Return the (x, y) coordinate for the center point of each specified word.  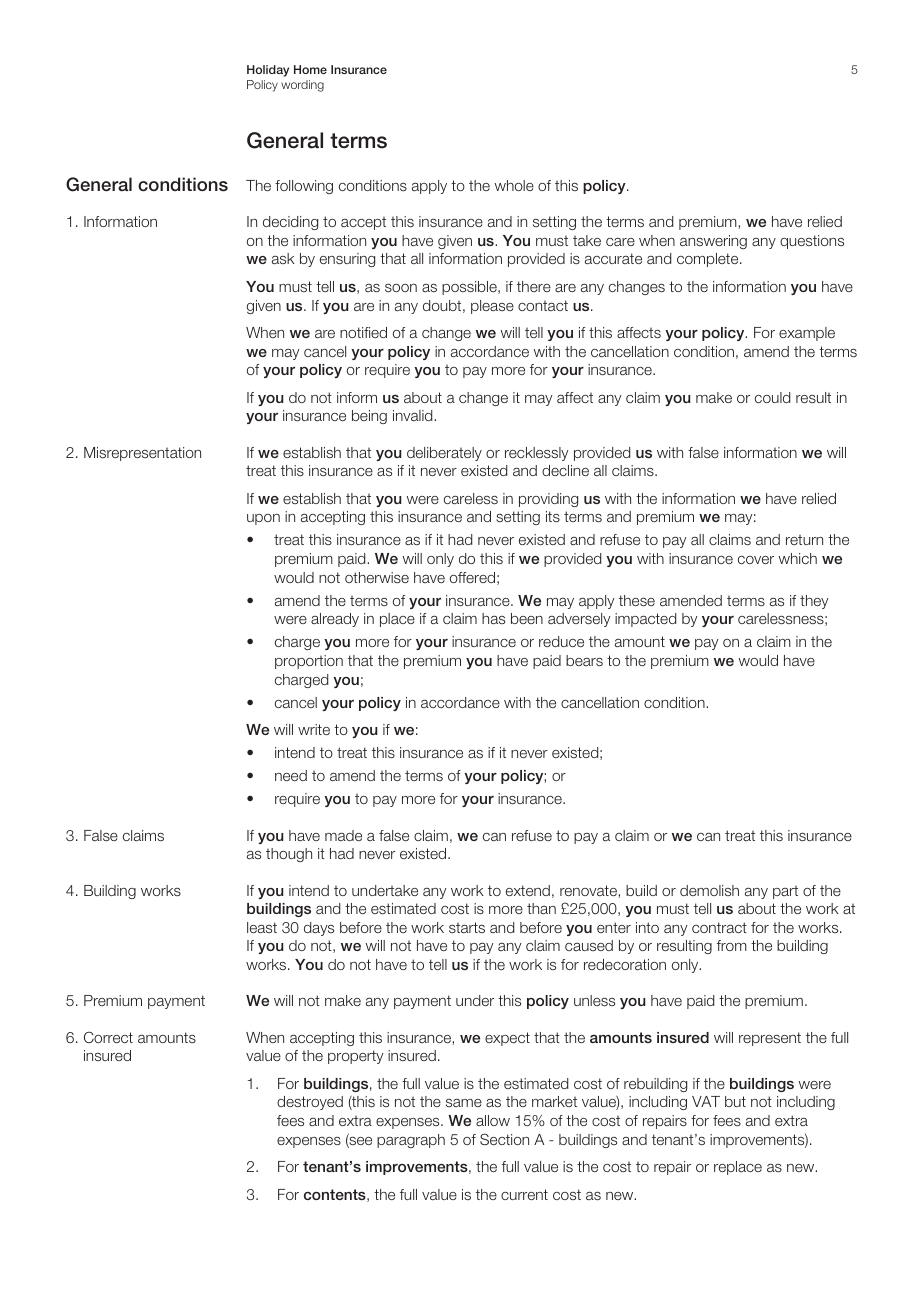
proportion (309, 662)
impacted (645, 620)
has (493, 618)
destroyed (310, 1103)
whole (514, 185)
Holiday (268, 71)
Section (504, 1139)
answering (713, 242)
